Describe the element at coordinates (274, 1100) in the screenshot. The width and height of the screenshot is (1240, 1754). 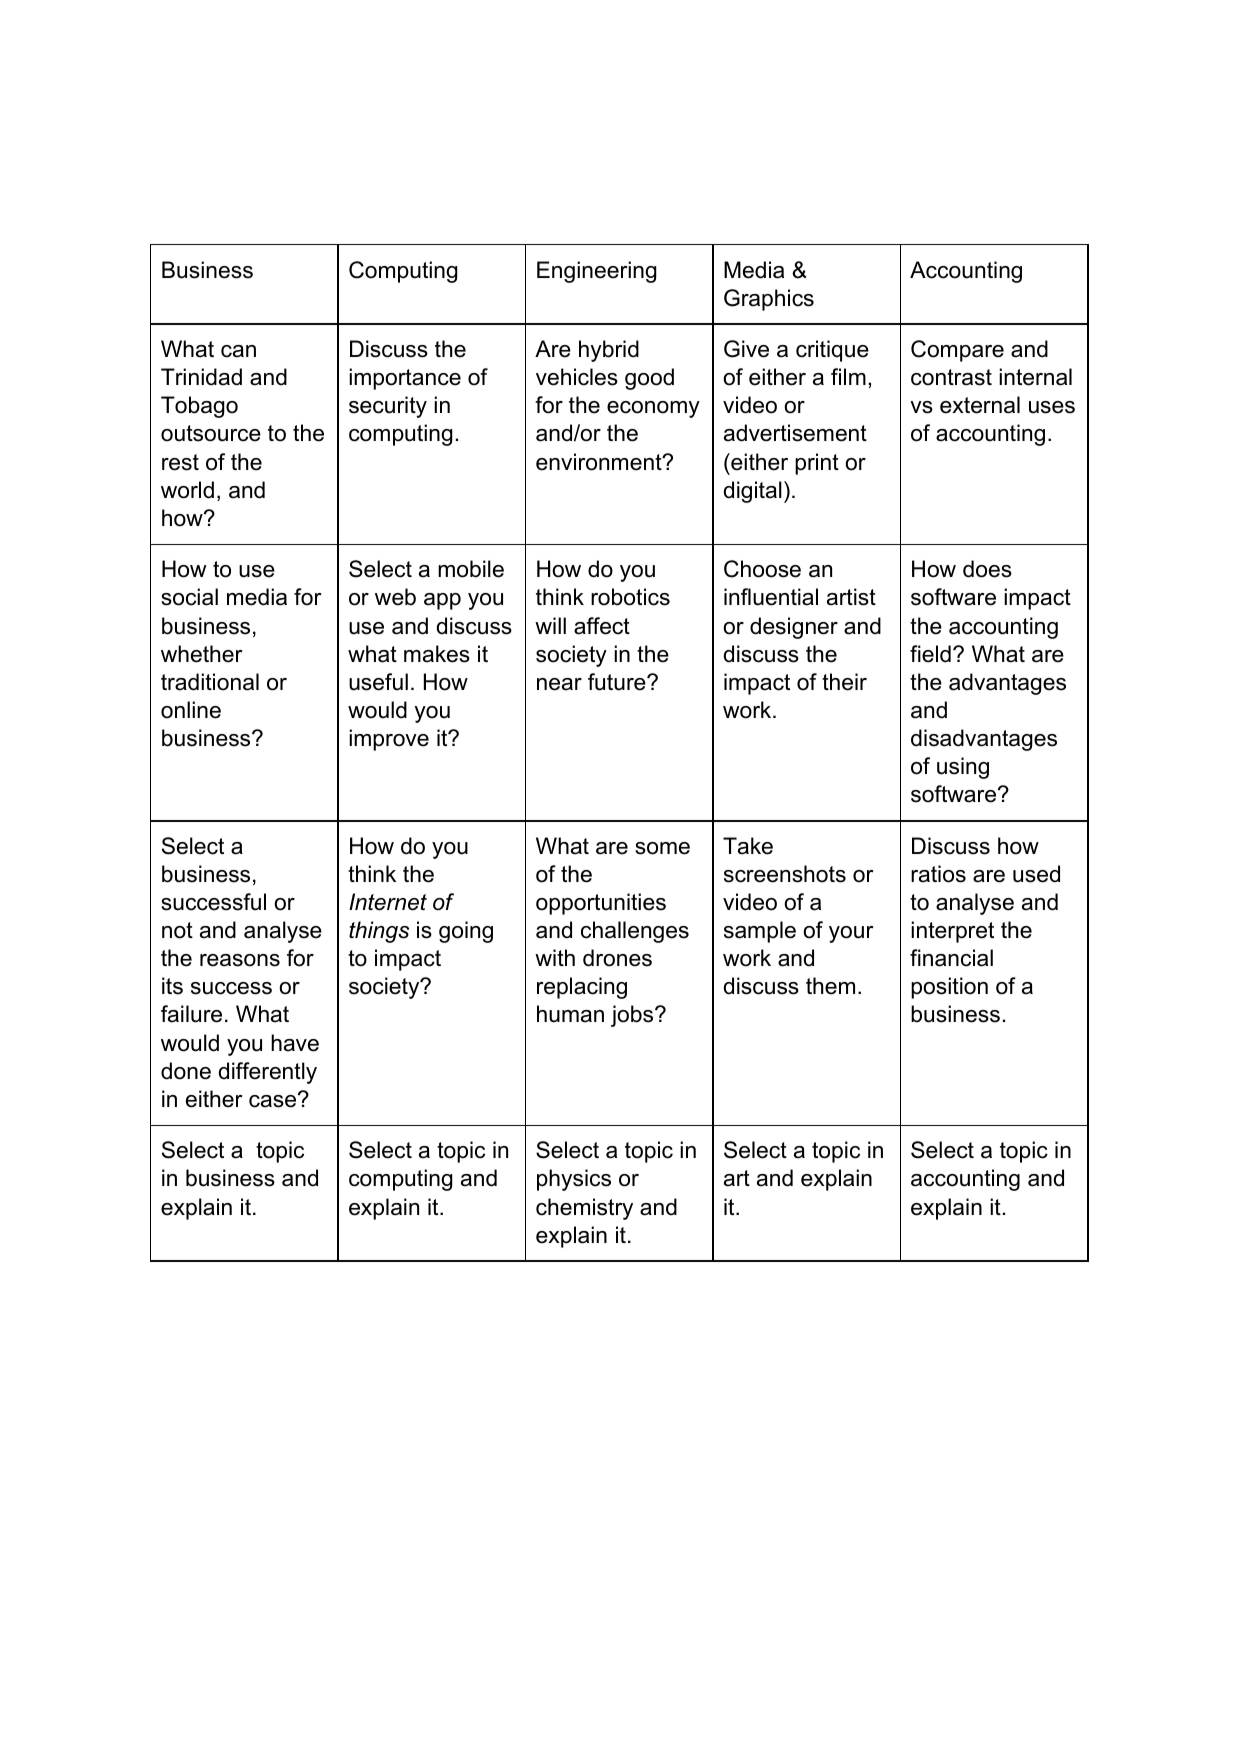
I see `case` at that location.
